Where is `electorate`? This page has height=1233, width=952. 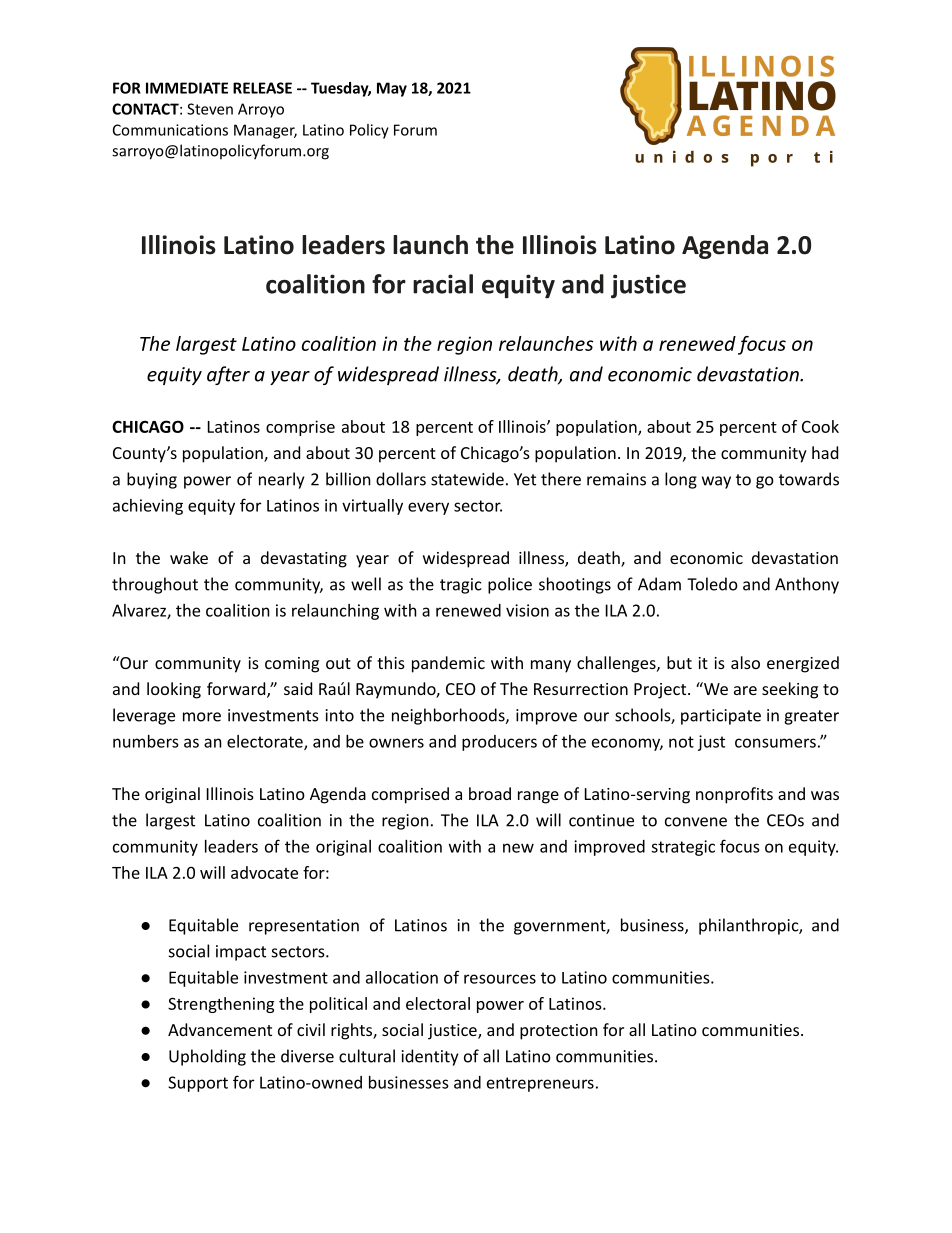 electorate is located at coordinates (266, 742).
